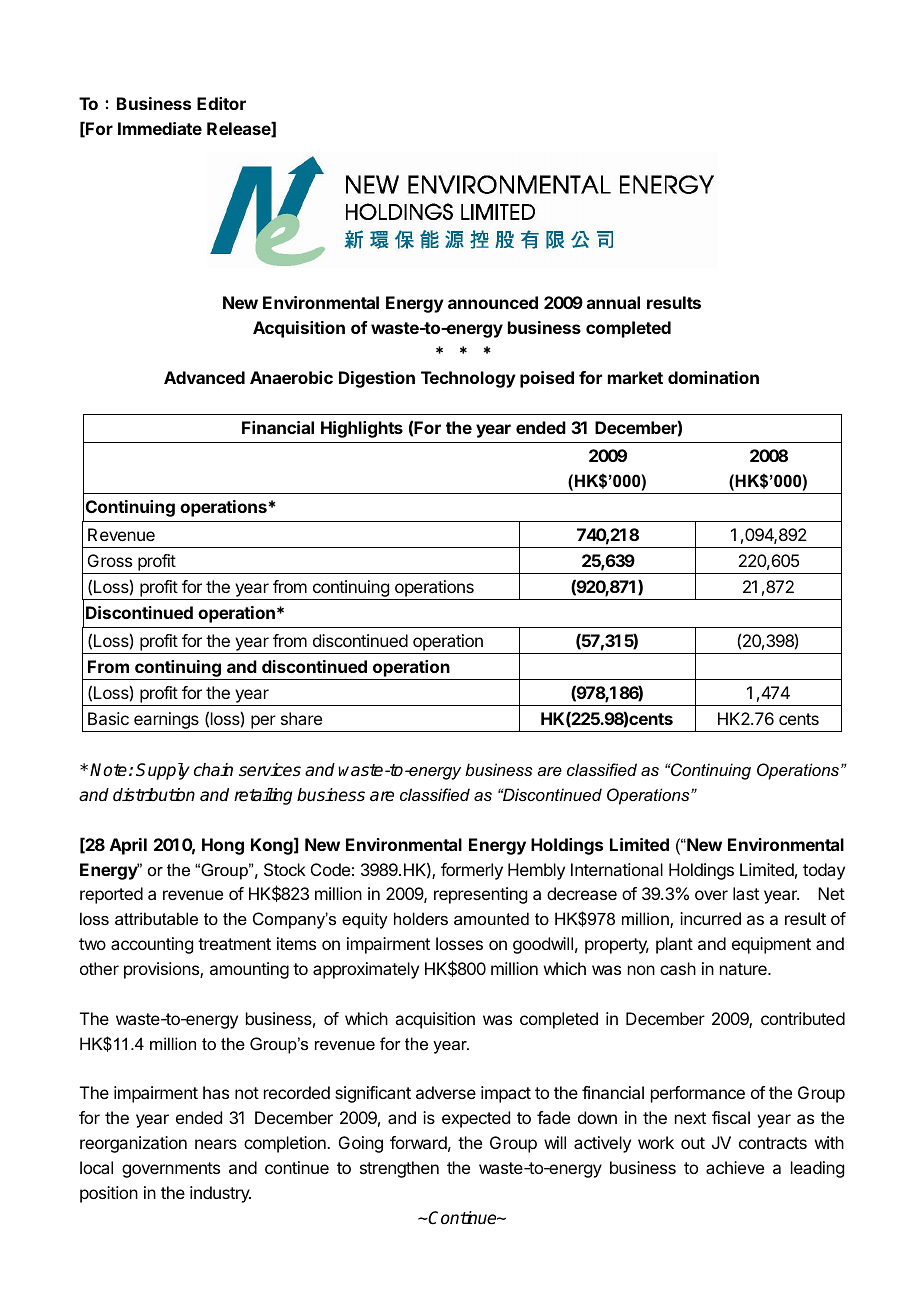  Describe the element at coordinates (152, 945) in the image. I see `accounting` at that location.
